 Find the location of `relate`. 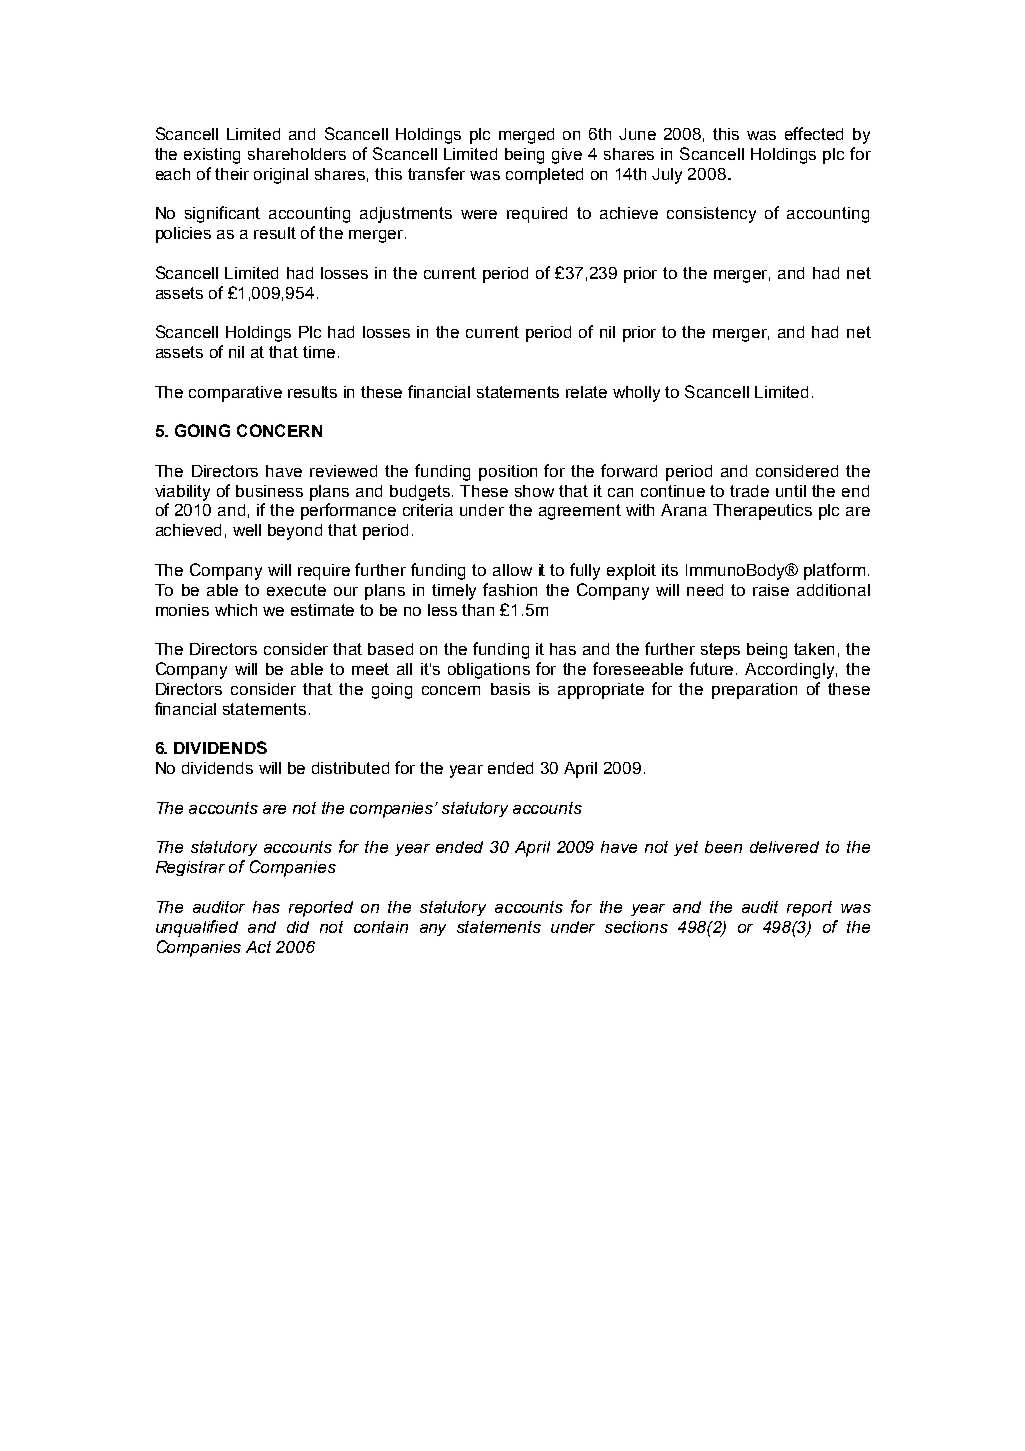

relate is located at coordinates (586, 392).
